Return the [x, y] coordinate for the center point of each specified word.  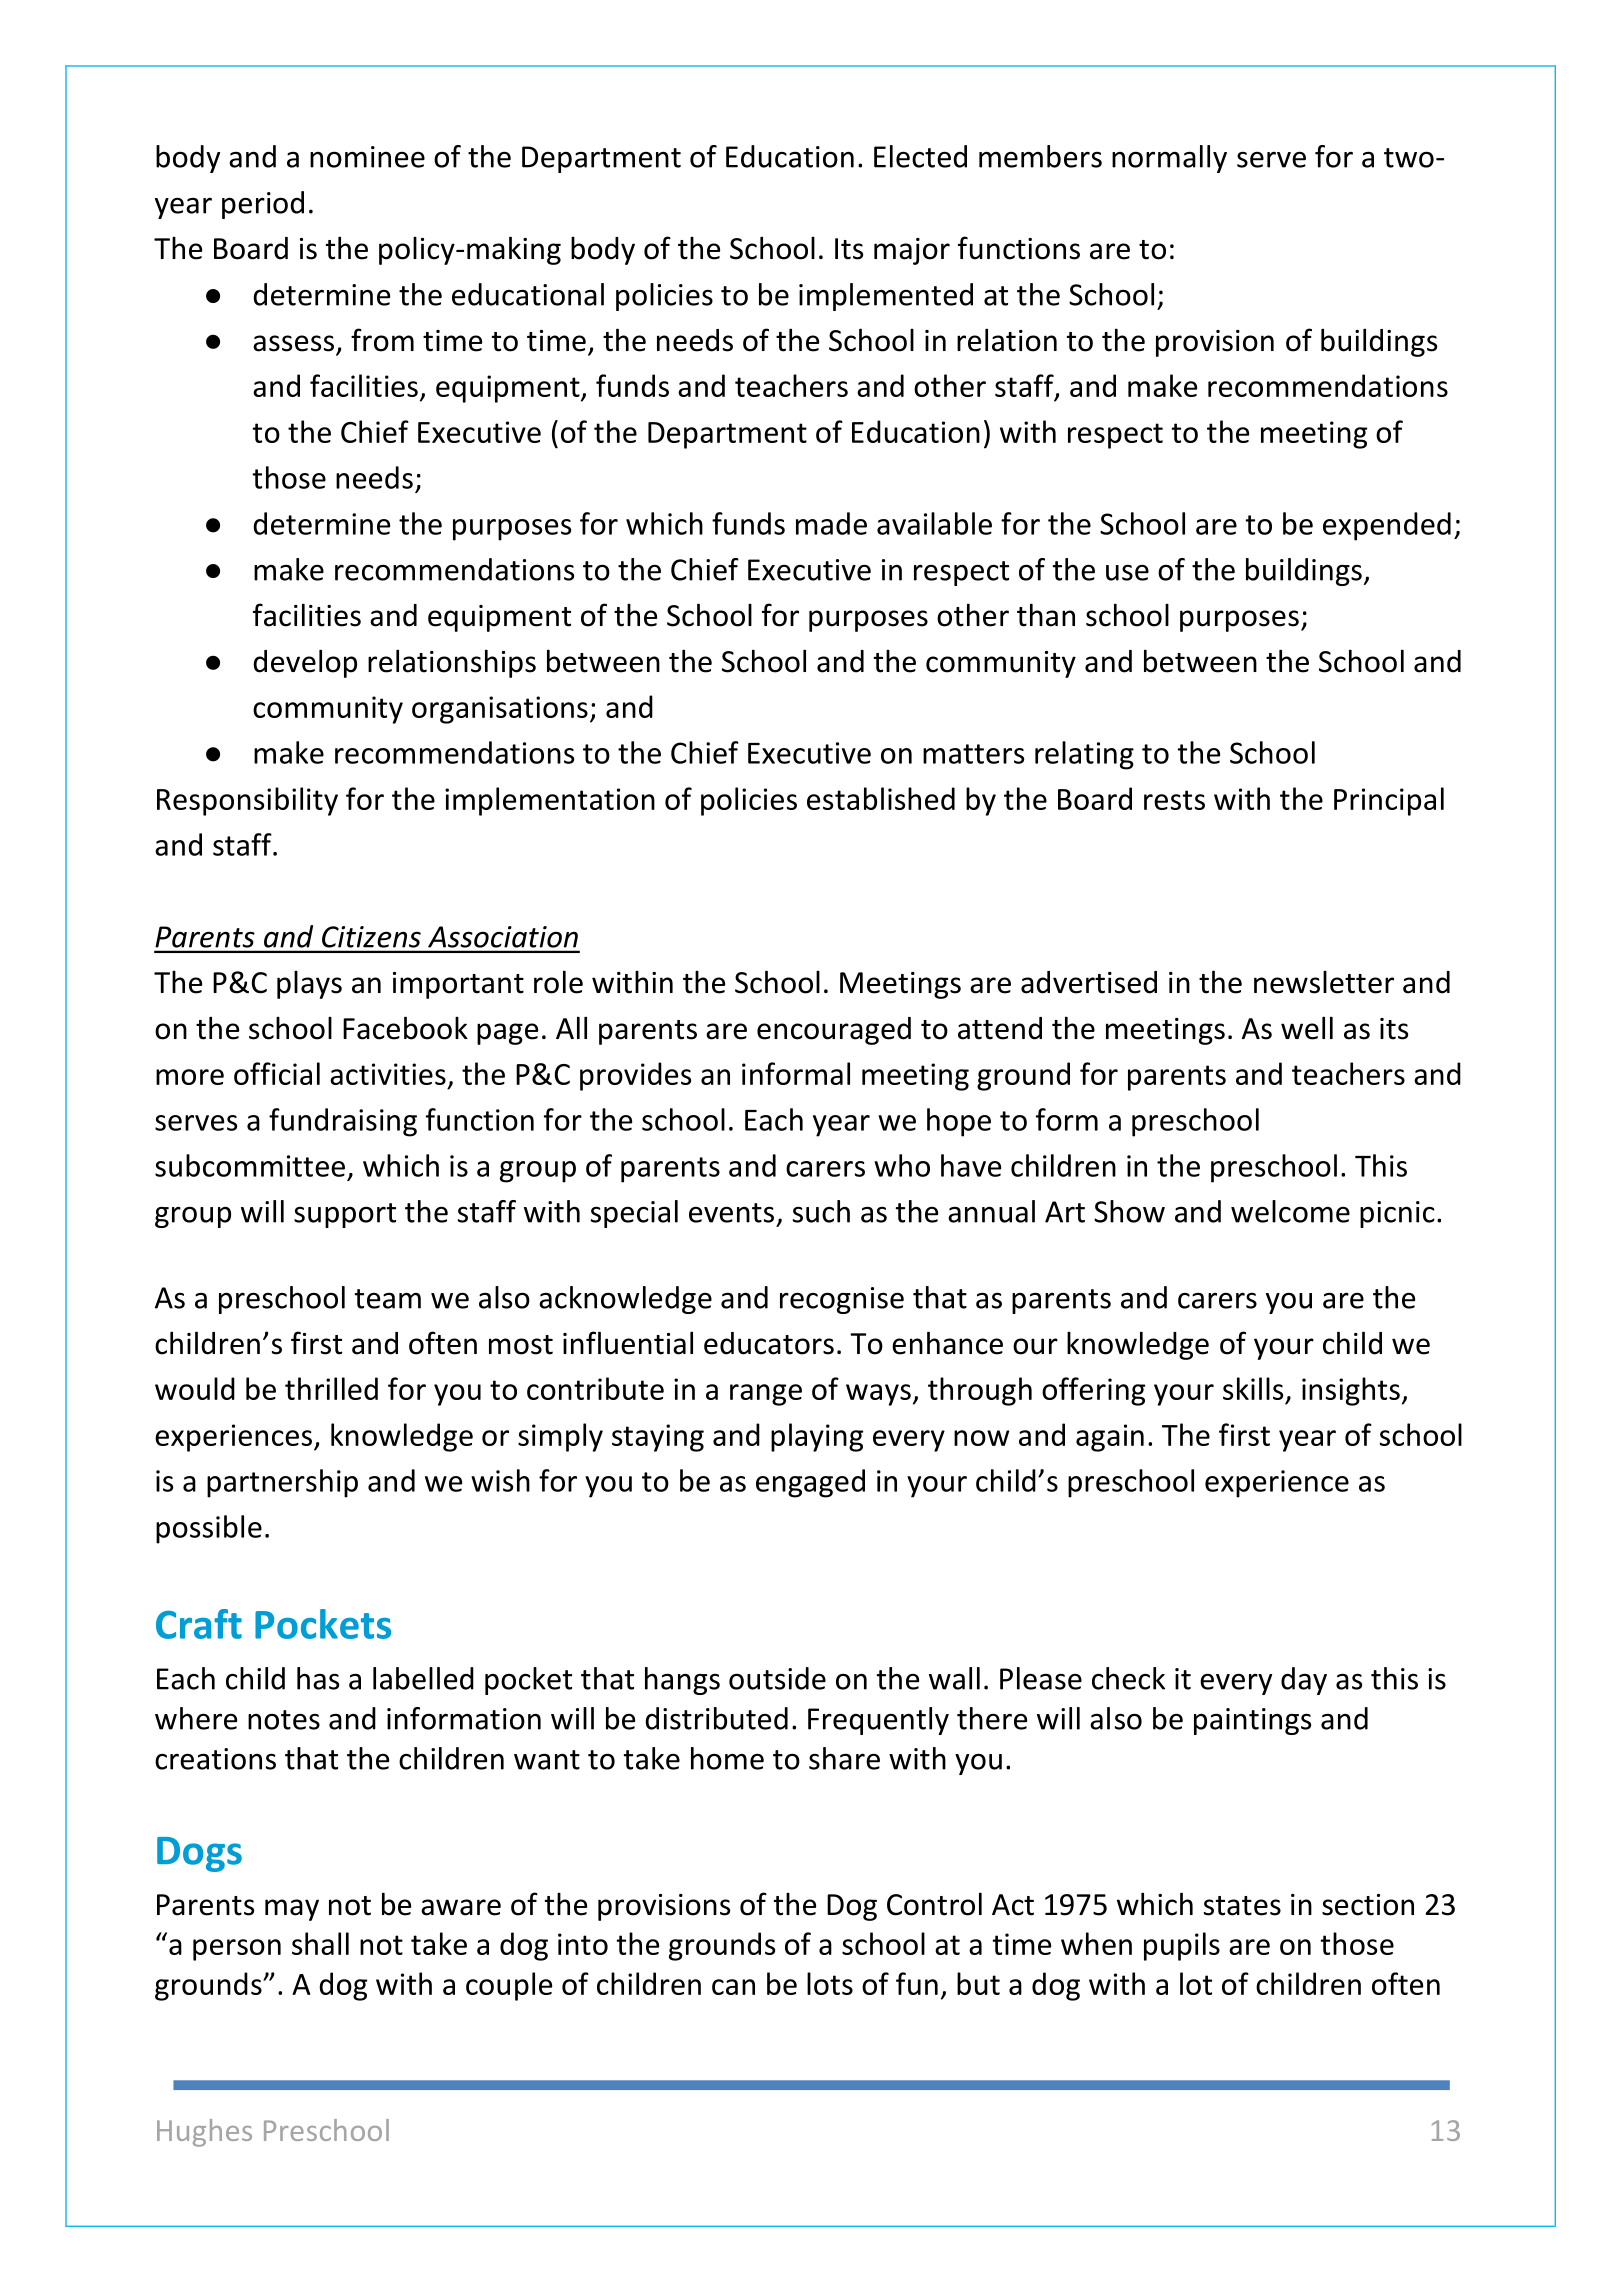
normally [1169, 159]
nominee [367, 157]
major [912, 251]
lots [830, 1983]
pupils [1182, 1946]
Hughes [204, 2133]
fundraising [343, 1122]
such [821, 1211]
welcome [1290, 1211]
